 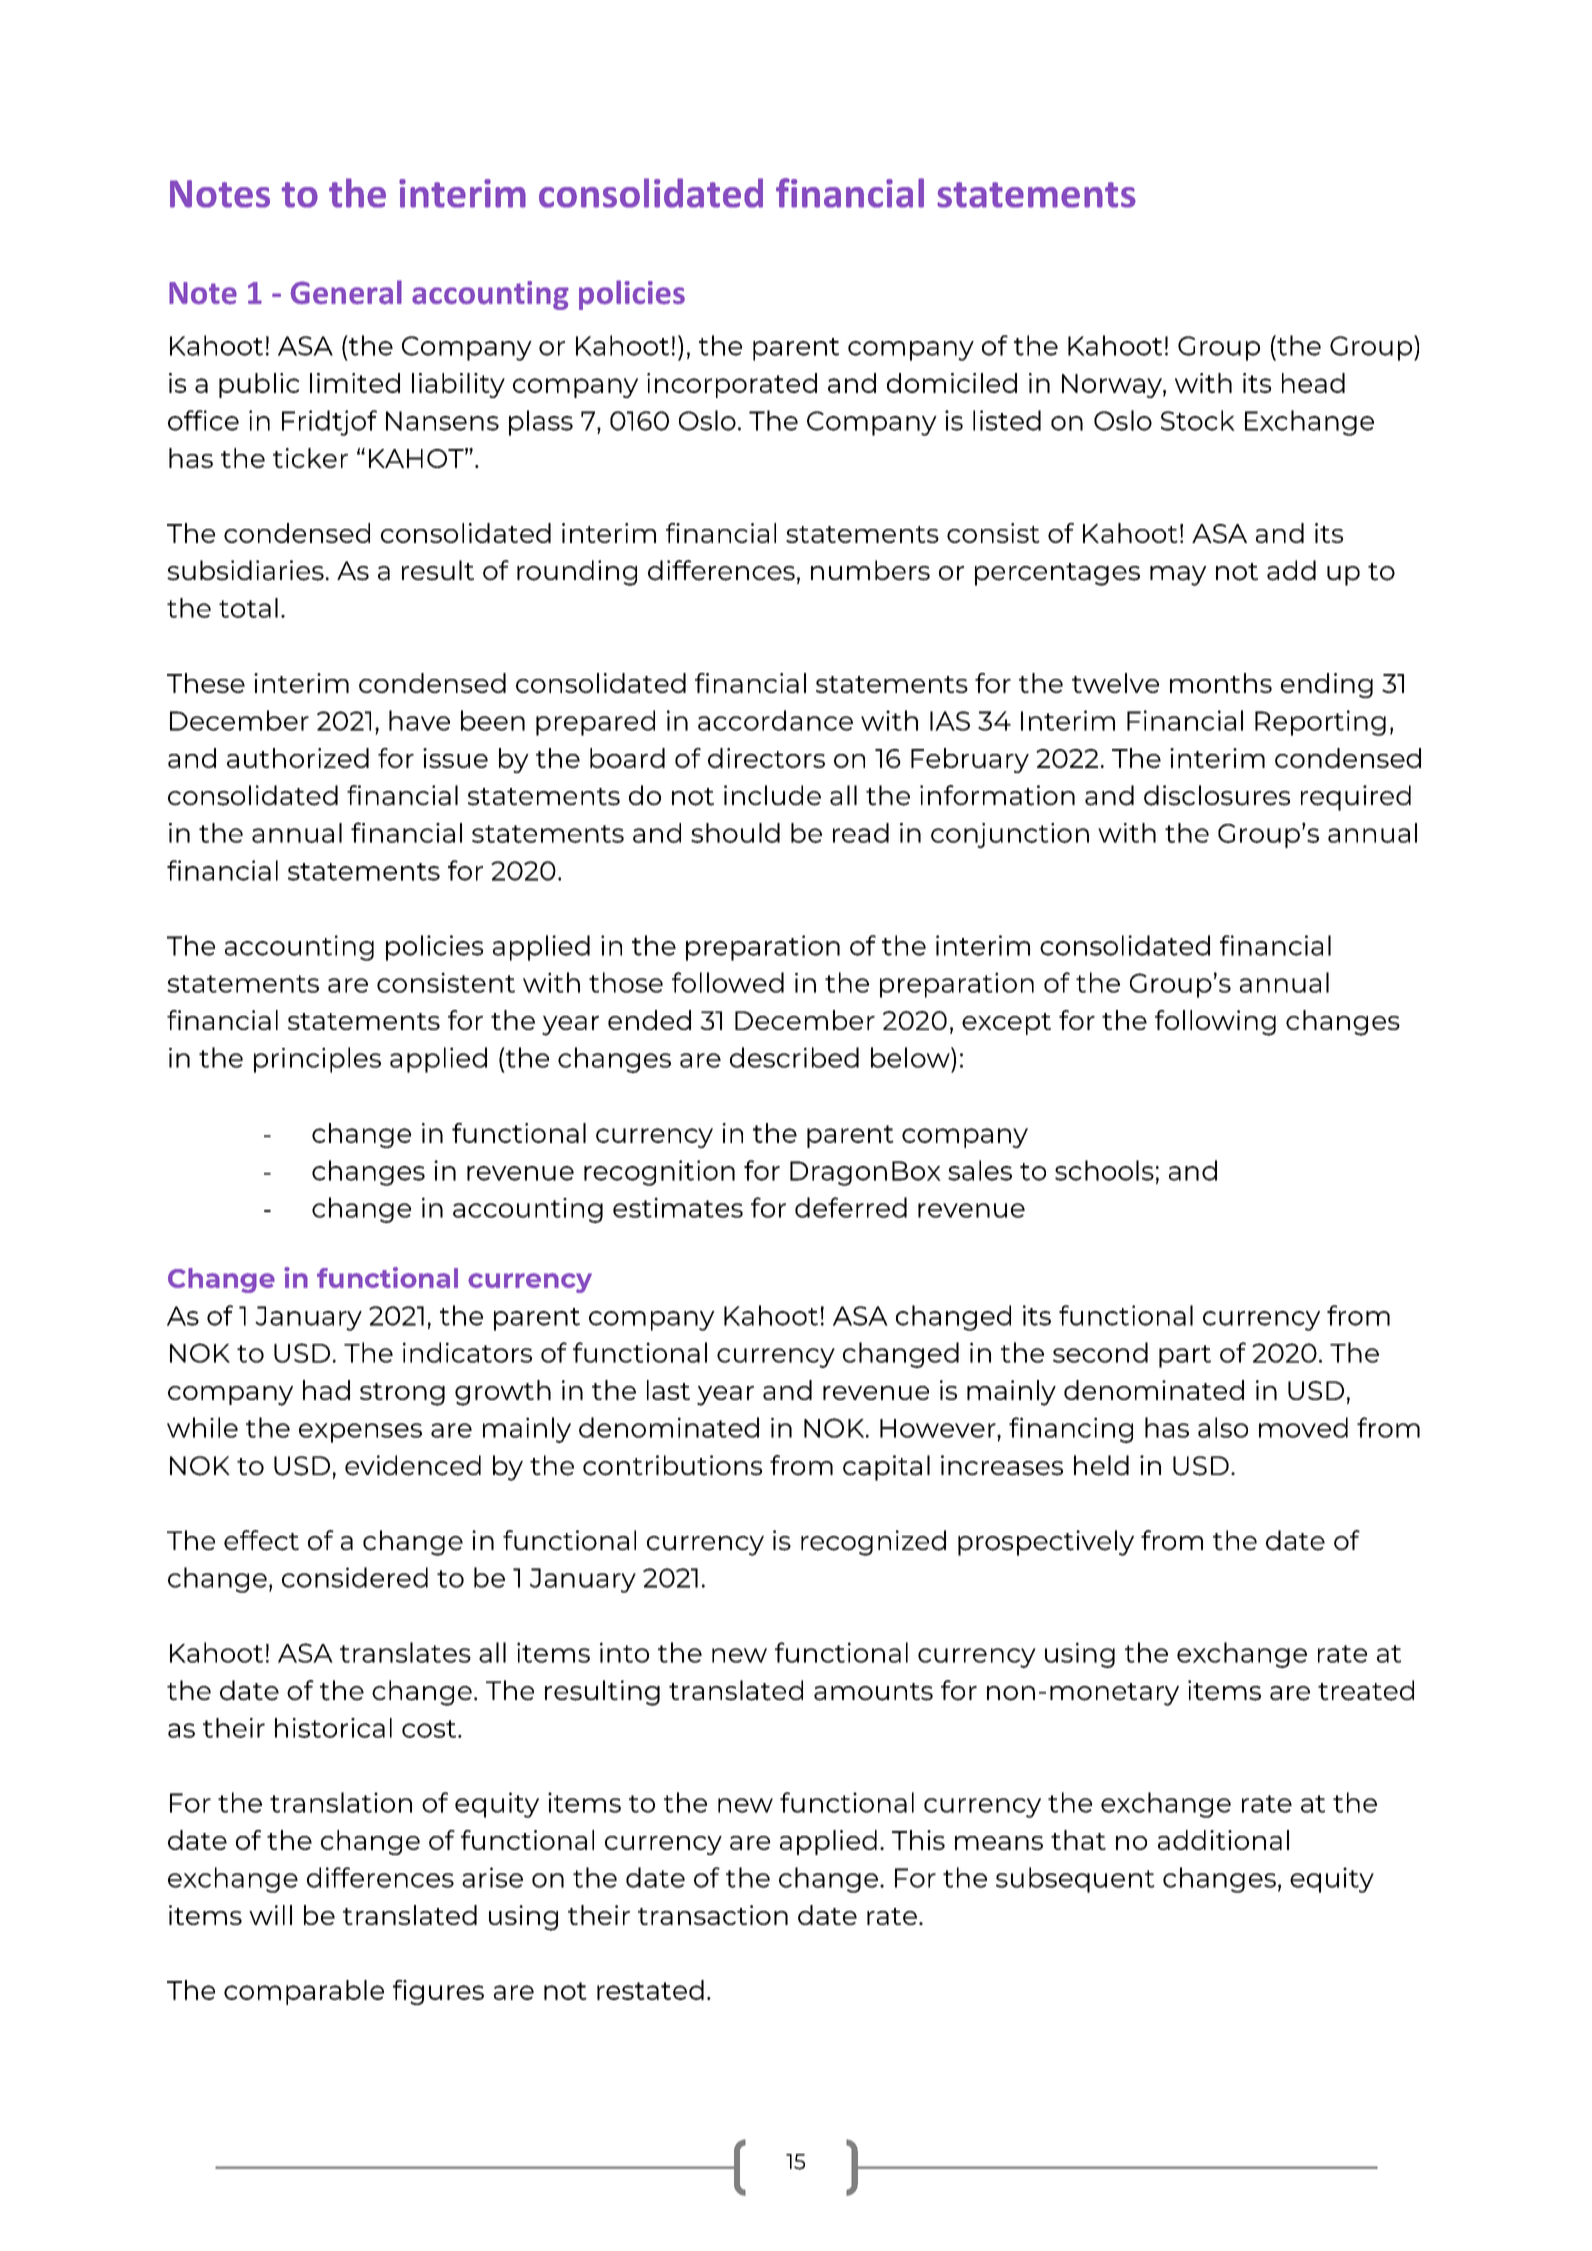 What do you see at coordinates (304, 1992) in the screenshot?
I see `comparable` at bounding box center [304, 1992].
